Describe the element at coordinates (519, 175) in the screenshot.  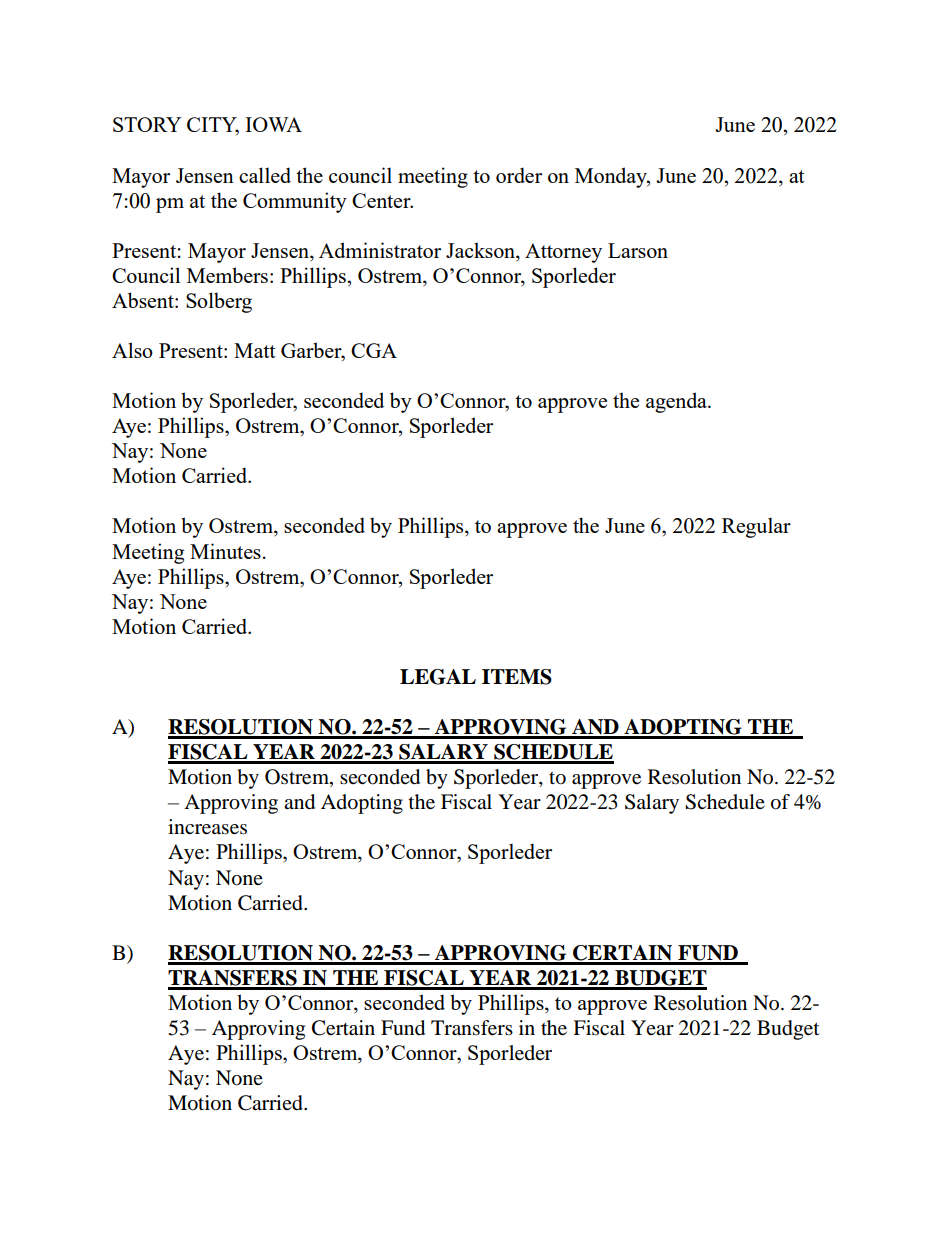
I see `order` at that location.
